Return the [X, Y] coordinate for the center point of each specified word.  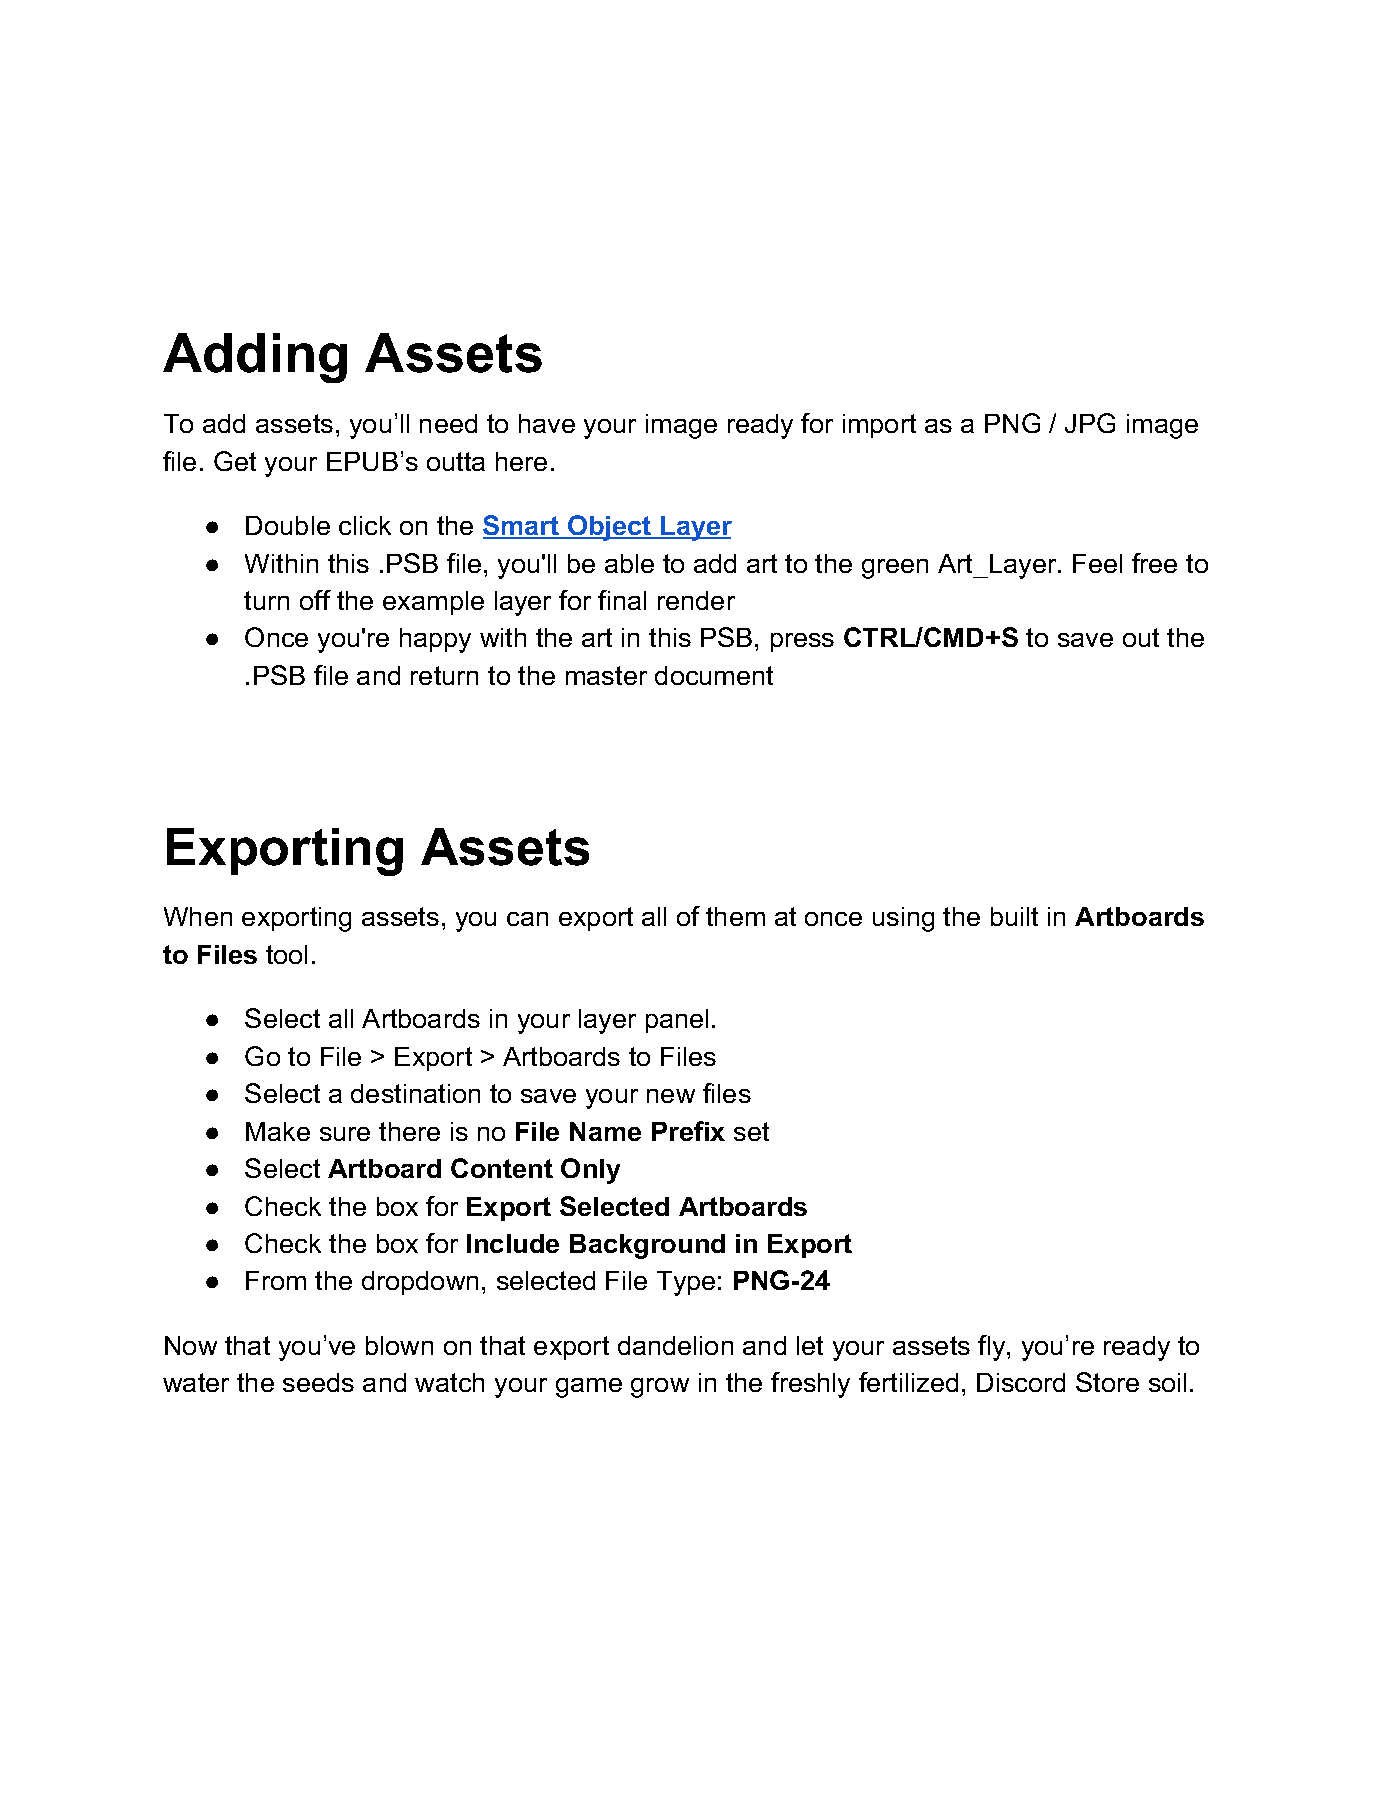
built [1014, 916]
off [315, 600]
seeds [318, 1382]
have [547, 423]
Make [278, 1131]
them [735, 916]
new [671, 1096]
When [198, 916]
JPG [1090, 423]
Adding [255, 358]
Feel [1097, 563]
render [696, 600]
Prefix [688, 1131]
